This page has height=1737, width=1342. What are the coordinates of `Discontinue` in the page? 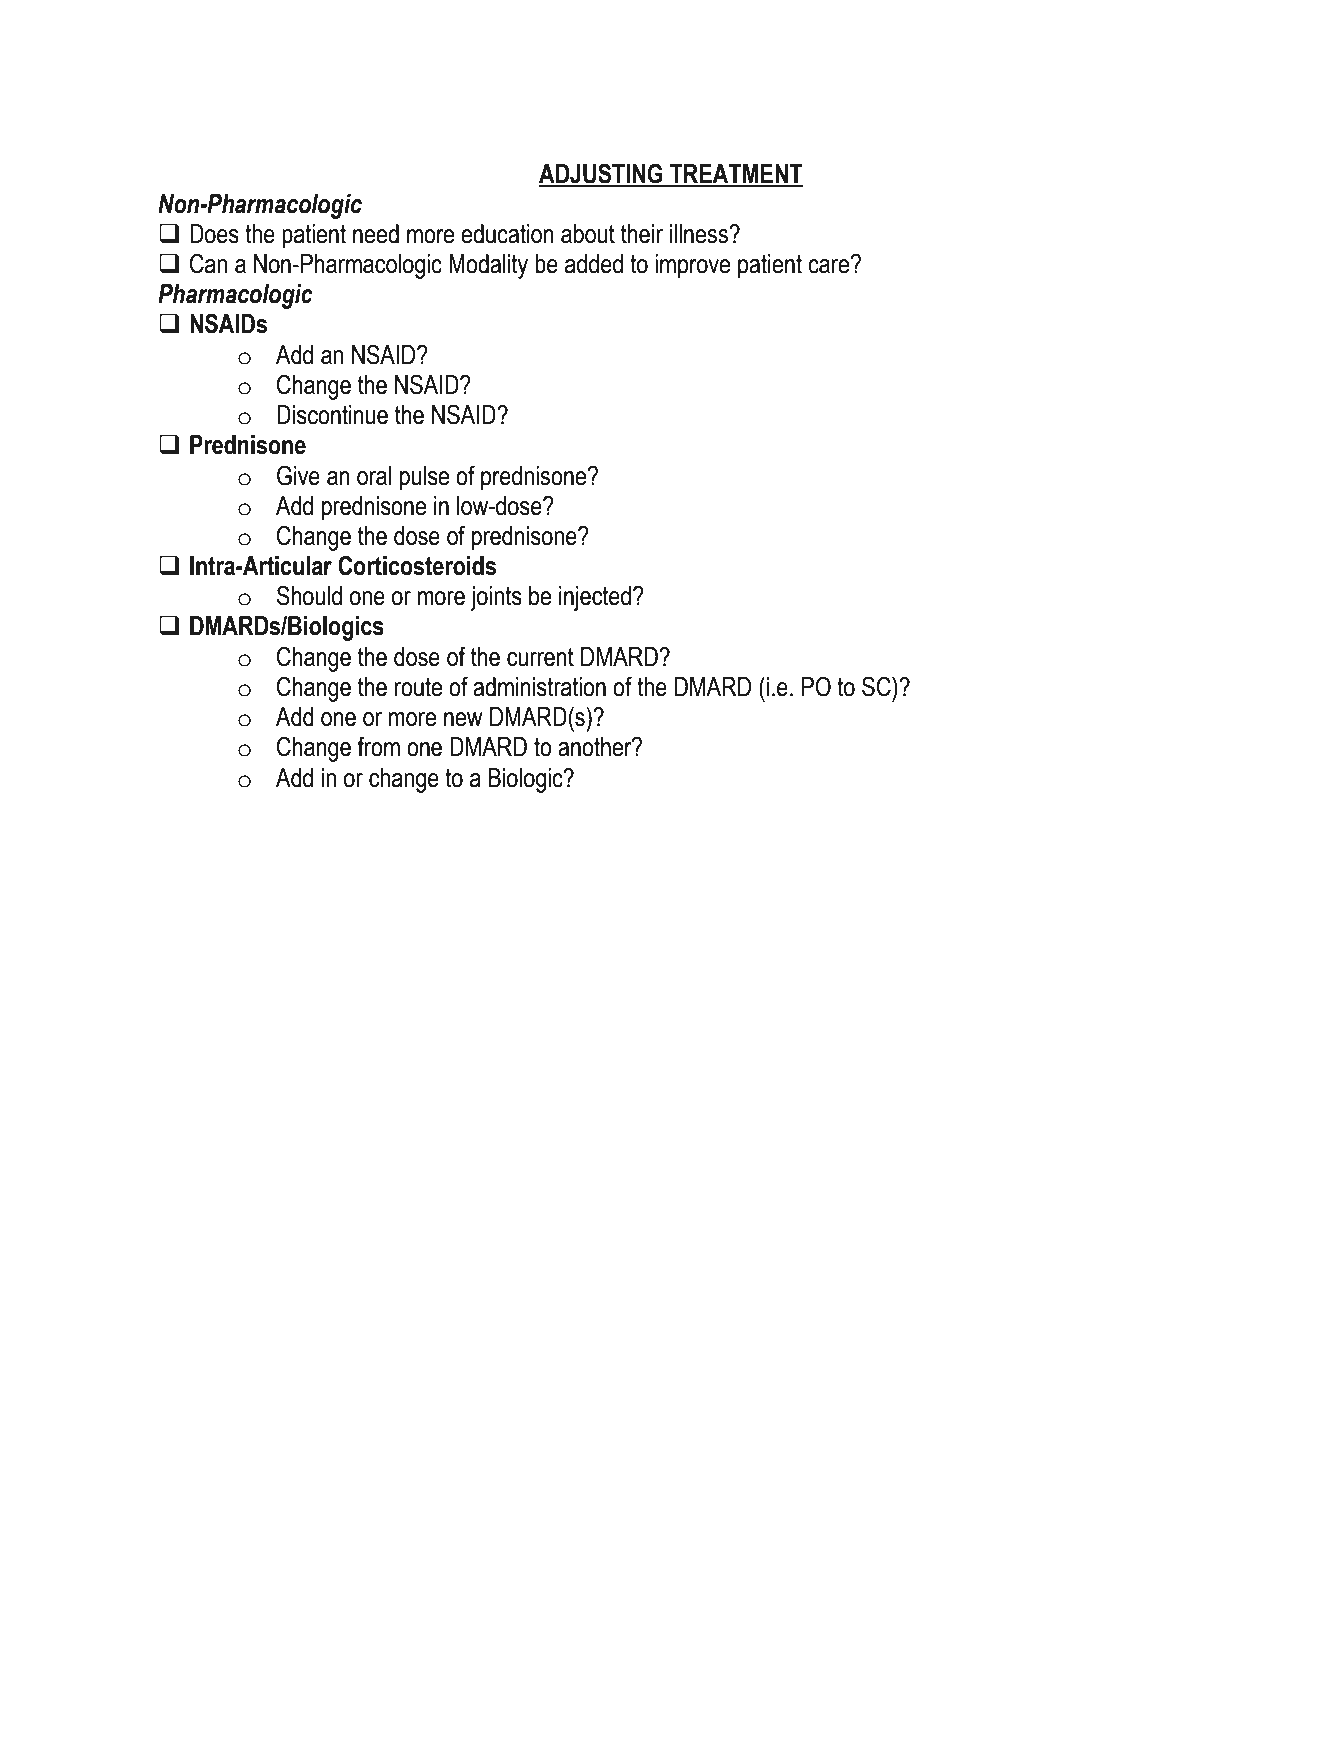 It's located at (332, 415).
